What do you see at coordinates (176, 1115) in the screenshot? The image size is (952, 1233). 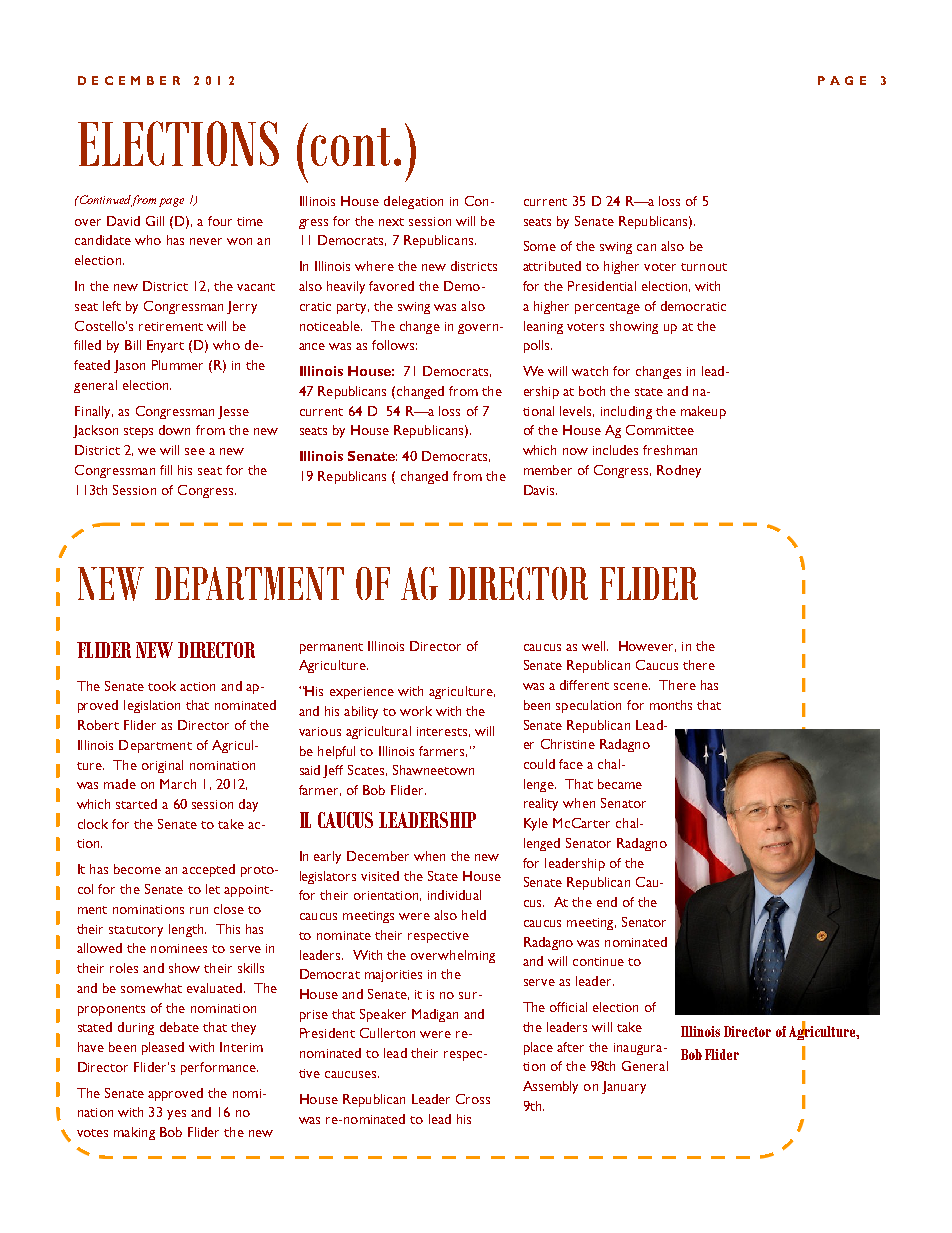 I see `yes` at bounding box center [176, 1115].
